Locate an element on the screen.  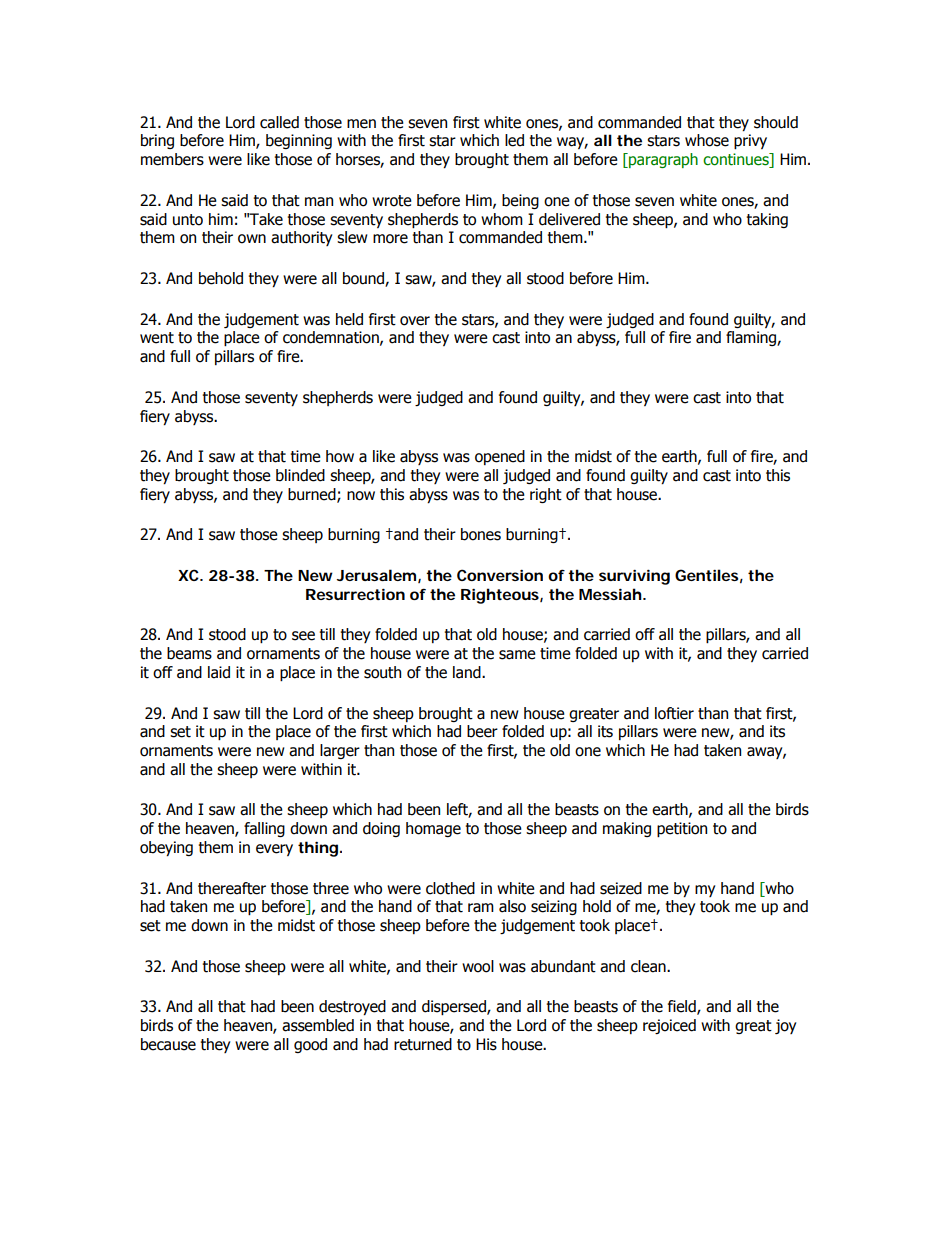
rejoiced is located at coordinates (669, 1026).
